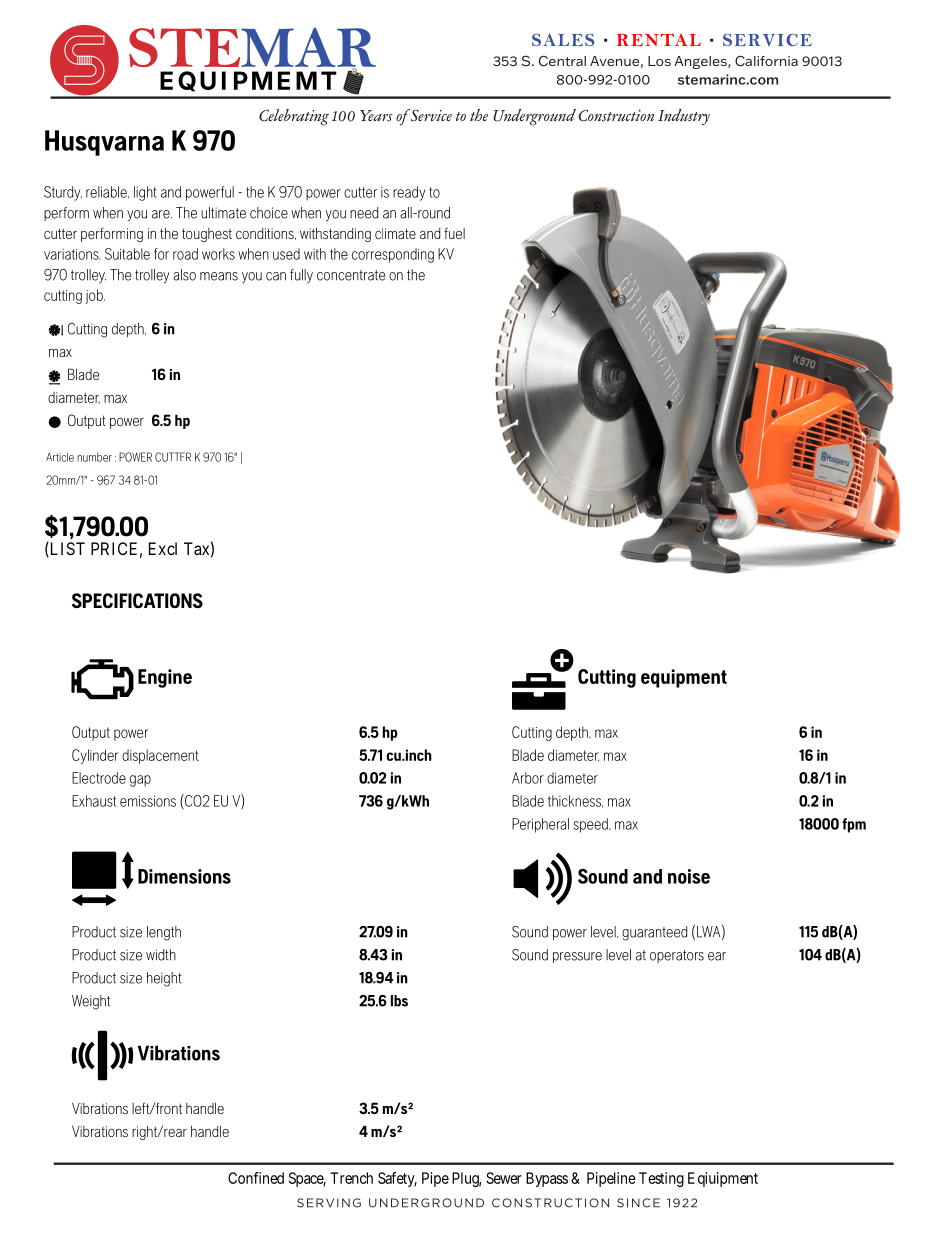 The width and height of the image is (952, 1233). What do you see at coordinates (351, 275) in the image?
I see `concentrate` at bounding box center [351, 275].
